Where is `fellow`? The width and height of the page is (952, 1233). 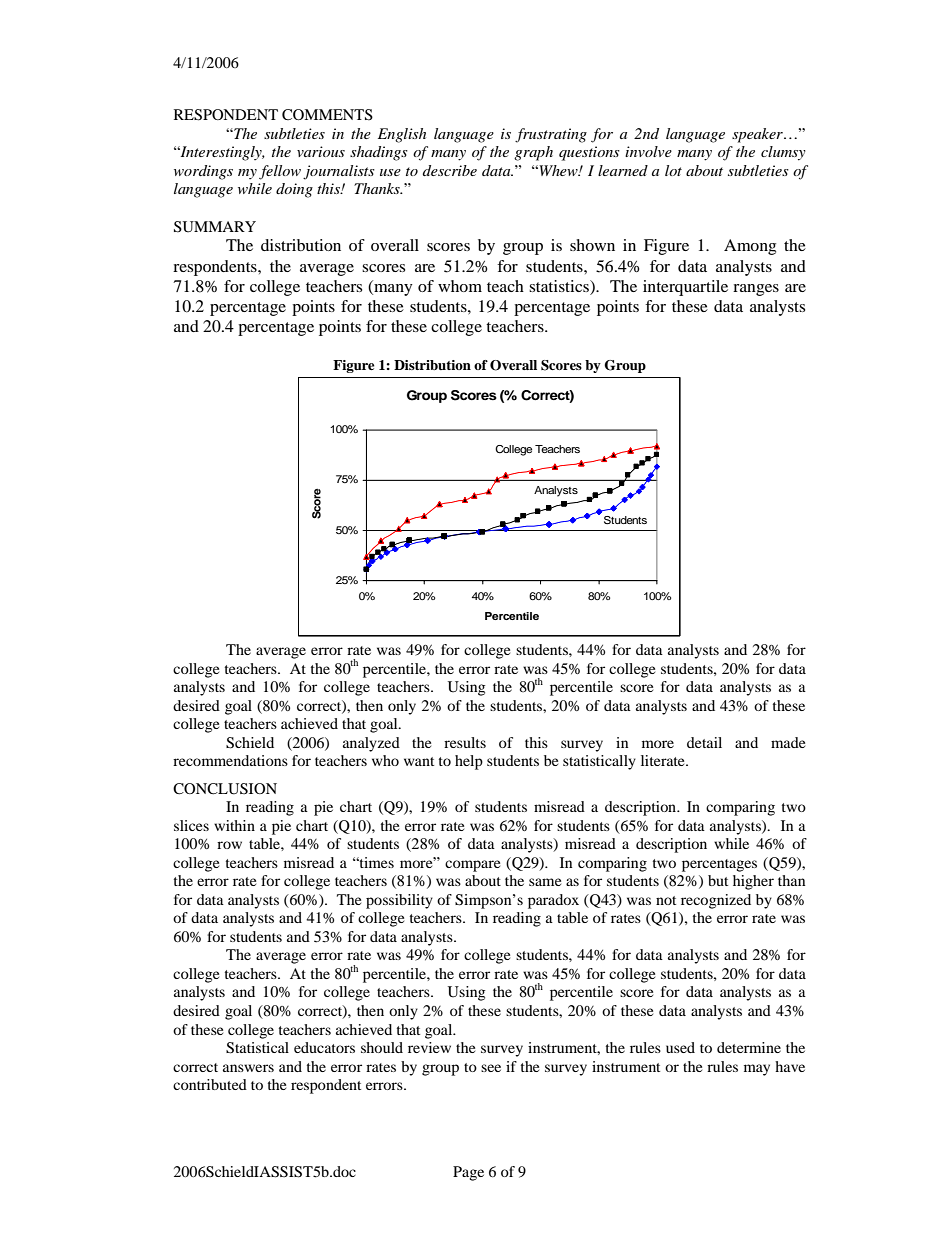
fellow is located at coordinates (280, 172).
